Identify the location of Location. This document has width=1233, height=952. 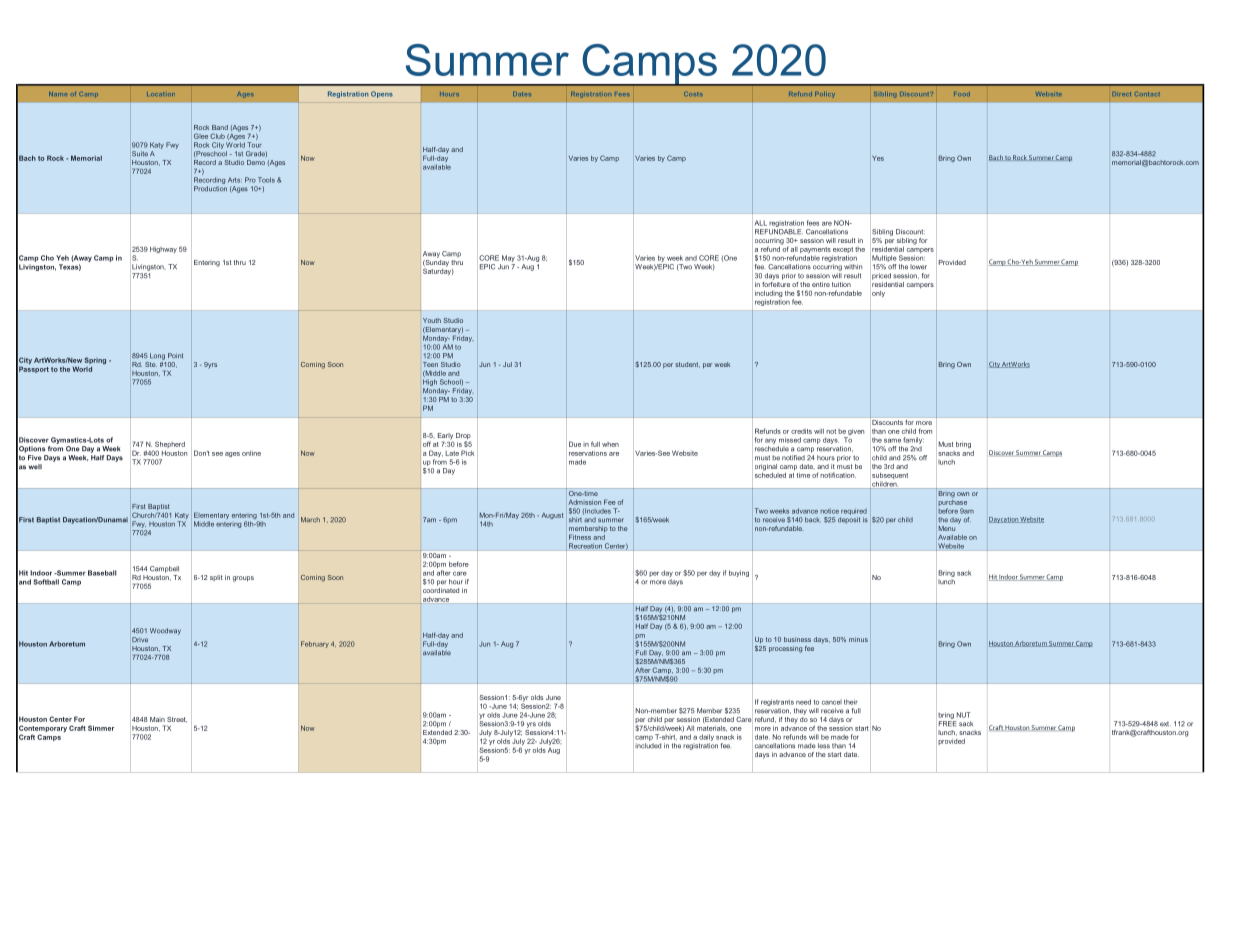
(161, 94).
